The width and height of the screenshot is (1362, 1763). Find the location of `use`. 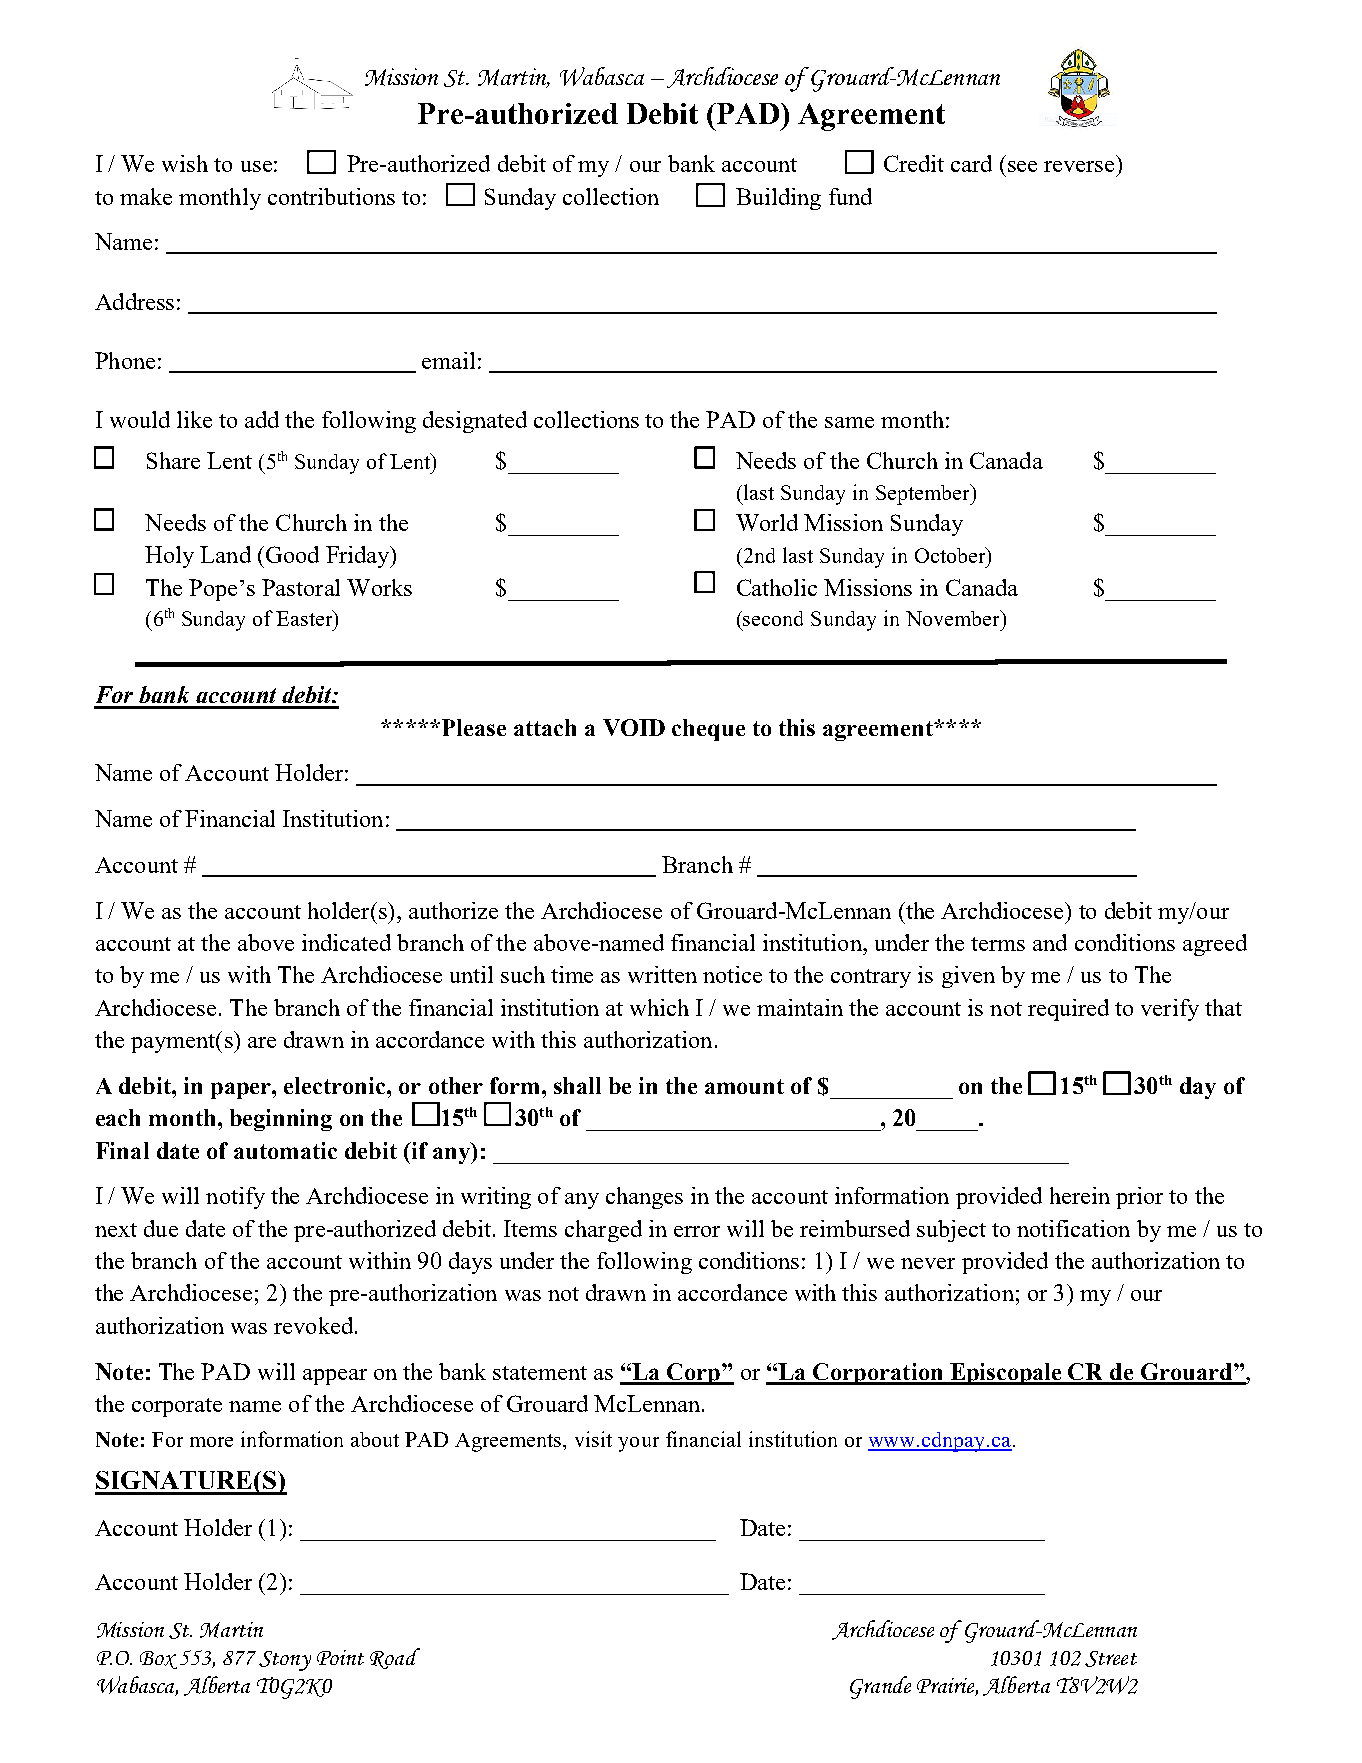

use is located at coordinates (256, 166).
